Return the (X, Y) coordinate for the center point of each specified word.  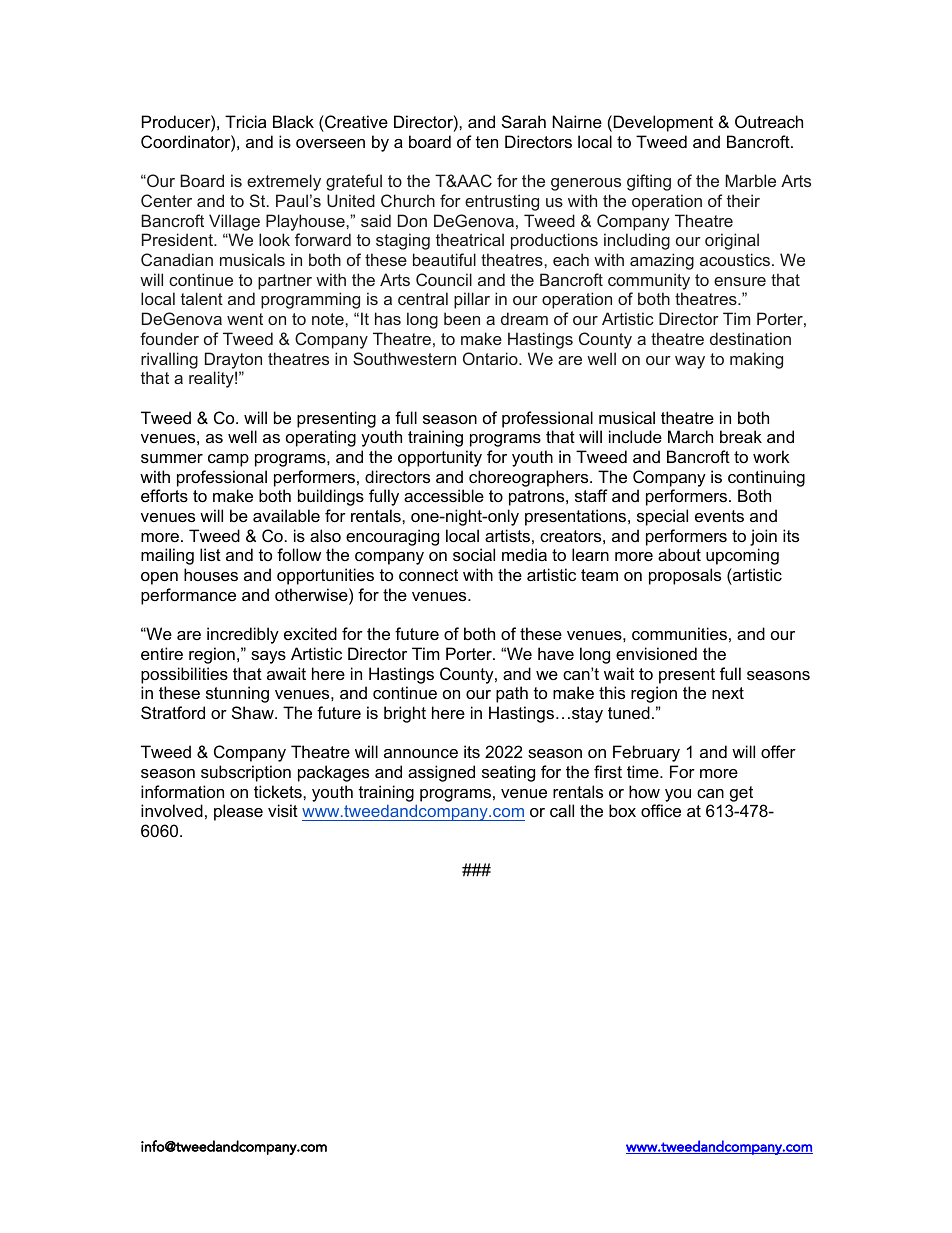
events (719, 516)
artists (507, 535)
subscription (246, 773)
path (512, 694)
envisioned (656, 653)
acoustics (736, 259)
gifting (649, 182)
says (268, 657)
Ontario (491, 358)
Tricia (245, 121)
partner (285, 282)
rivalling (169, 360)
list (210, 554)
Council (444, 279)
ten (487, 142)
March (690, 436)
